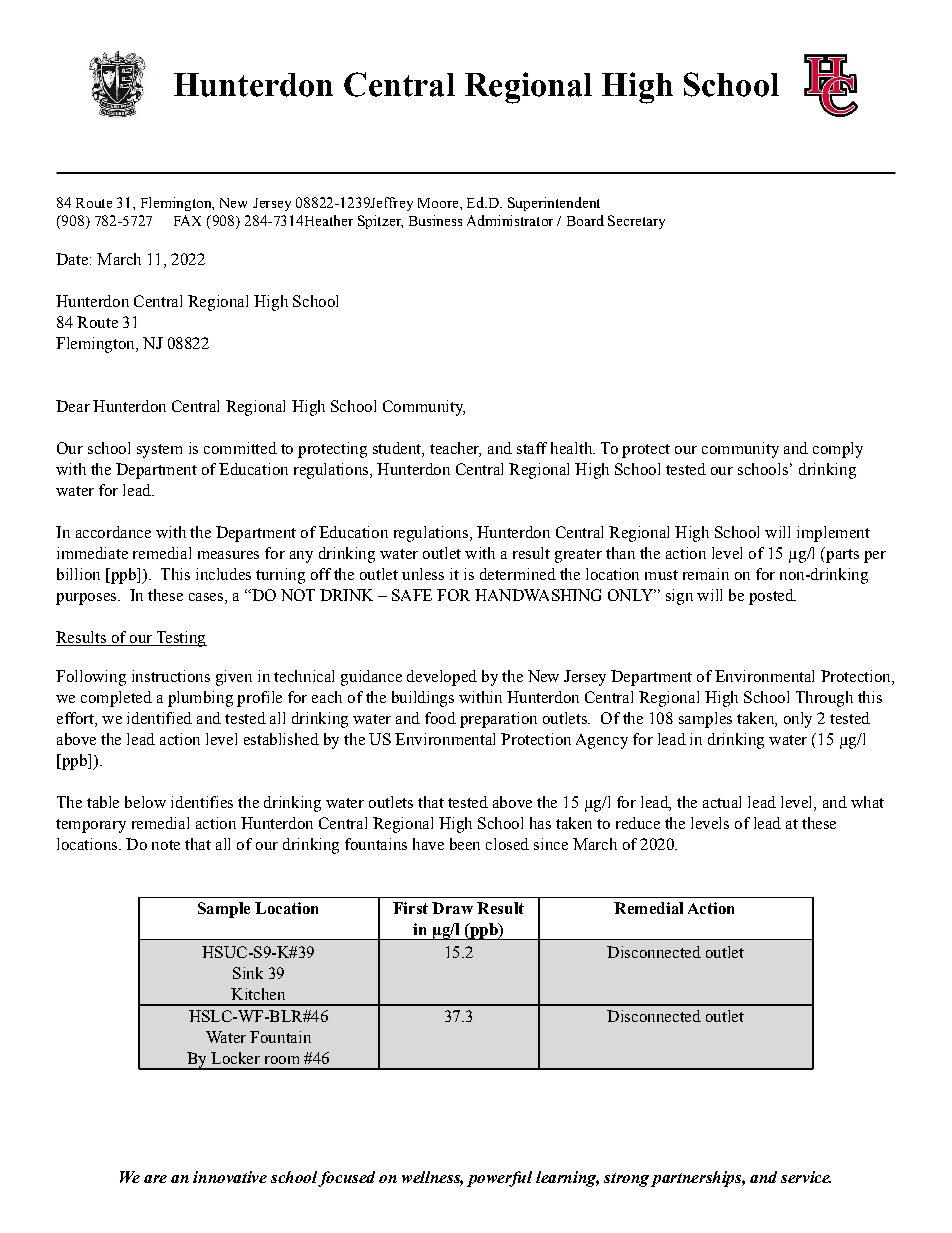  What do you see at coordinates (435, 220) in the page?
I see `Business` at bounding box center [435, 220].
